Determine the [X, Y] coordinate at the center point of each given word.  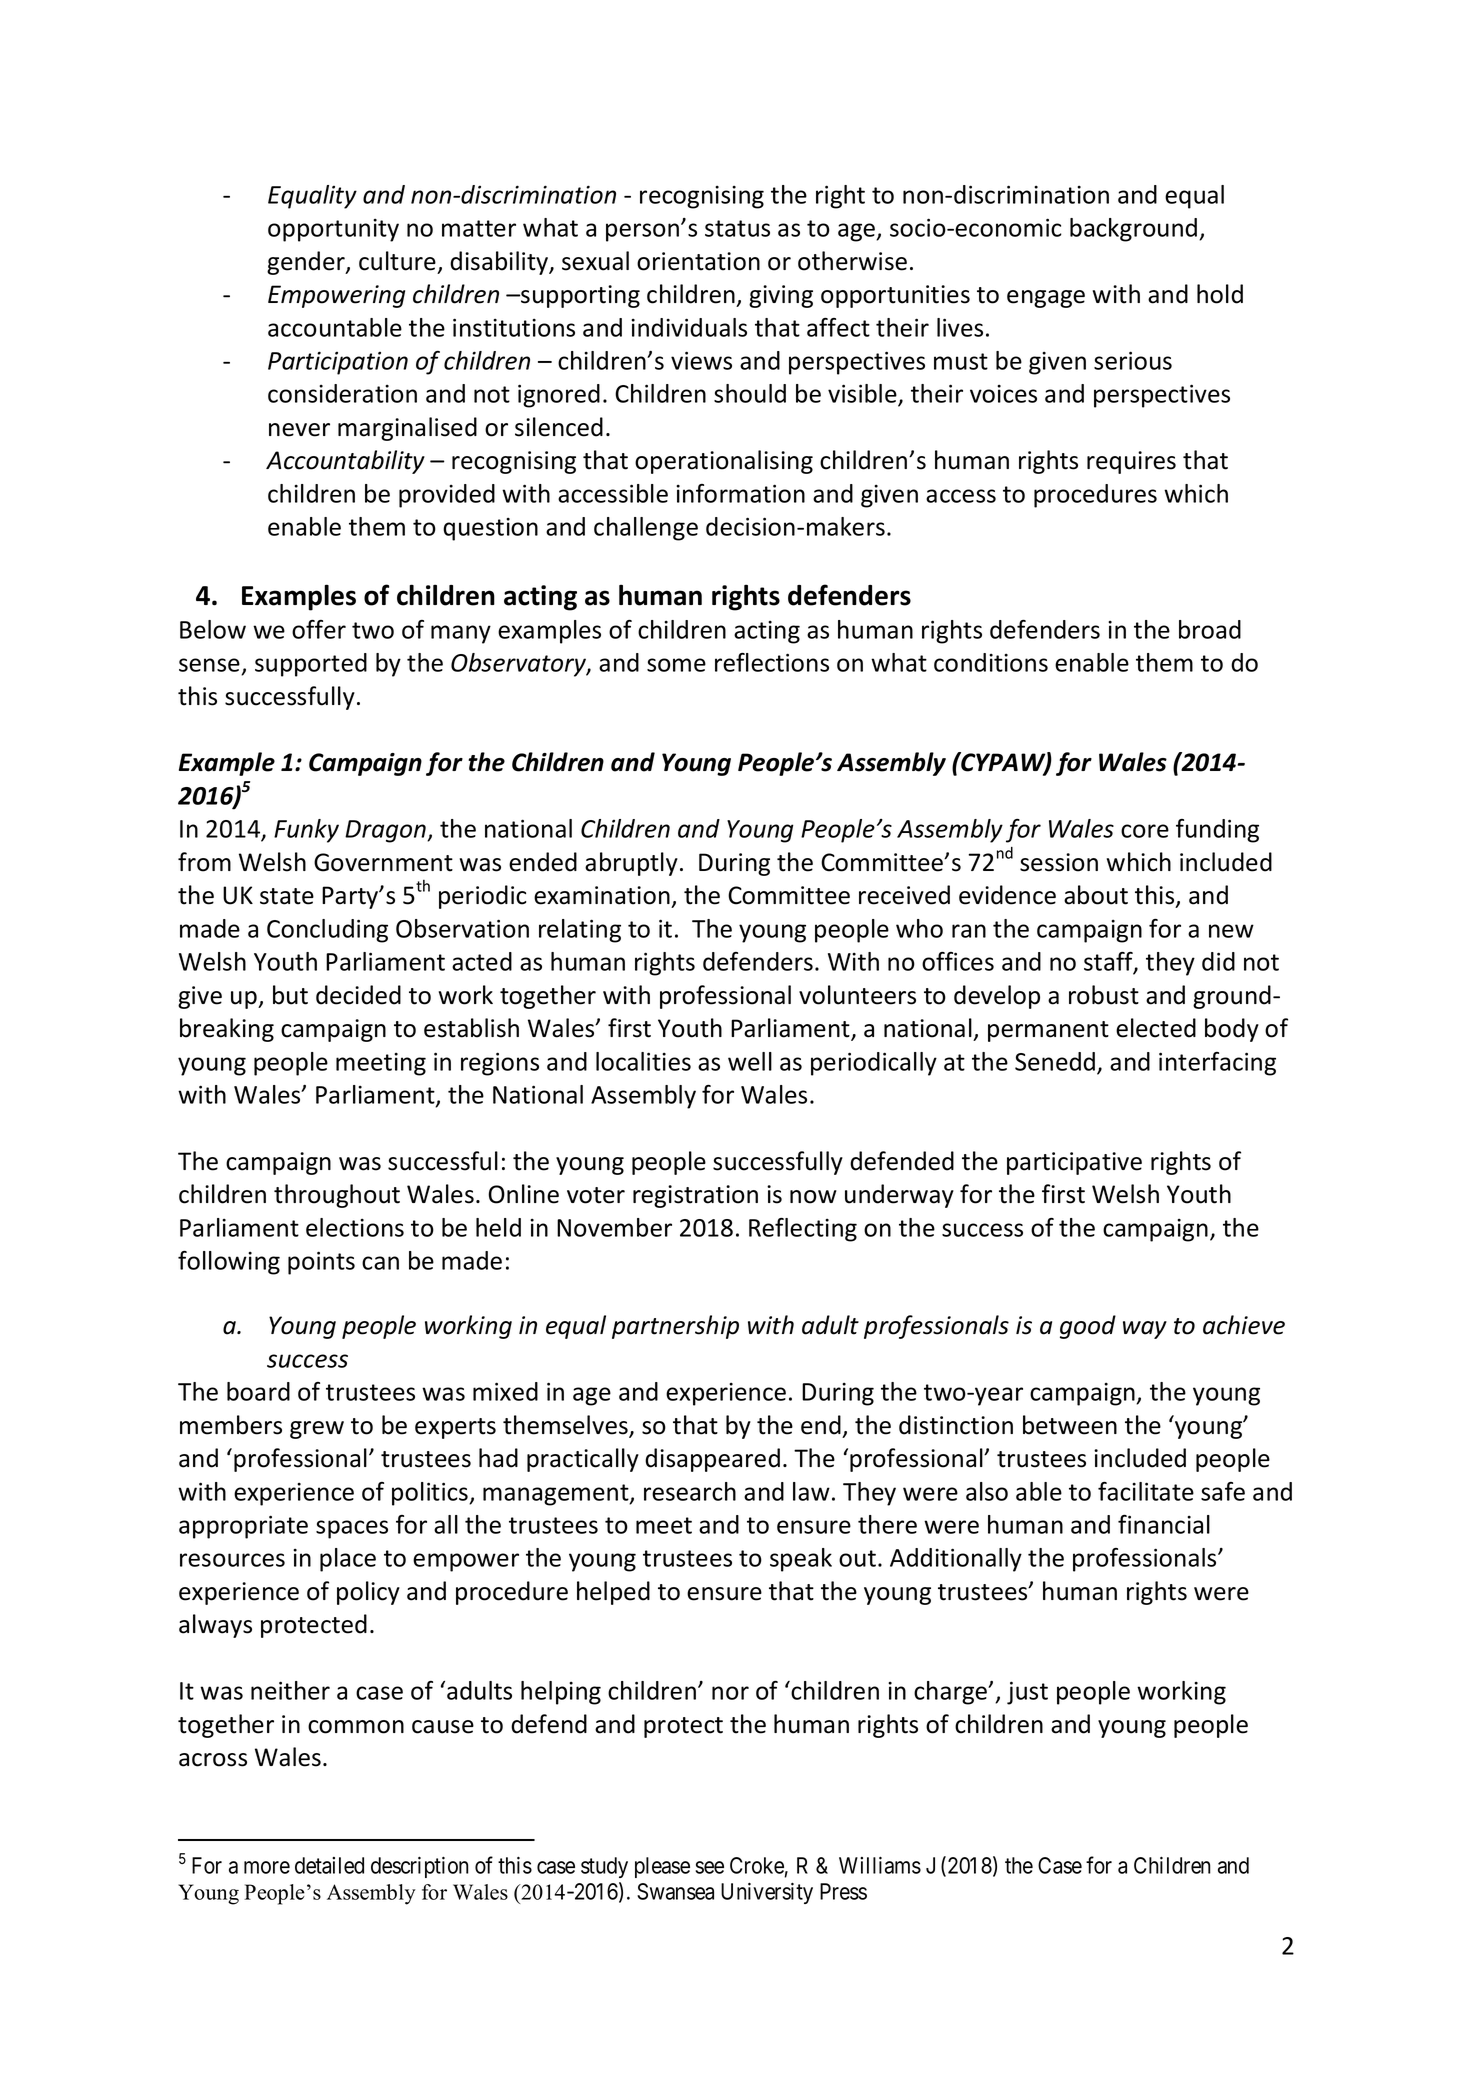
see [709, 1867]
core [1145, 831]
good [1088, 1327]
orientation [698, 261]
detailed [329, 1865]
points [321, 1263]
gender [307, 263]
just [1027, 1693]
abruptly [631, 864]
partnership [675, 1327]
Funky [306, 831]
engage [1046, 299]
